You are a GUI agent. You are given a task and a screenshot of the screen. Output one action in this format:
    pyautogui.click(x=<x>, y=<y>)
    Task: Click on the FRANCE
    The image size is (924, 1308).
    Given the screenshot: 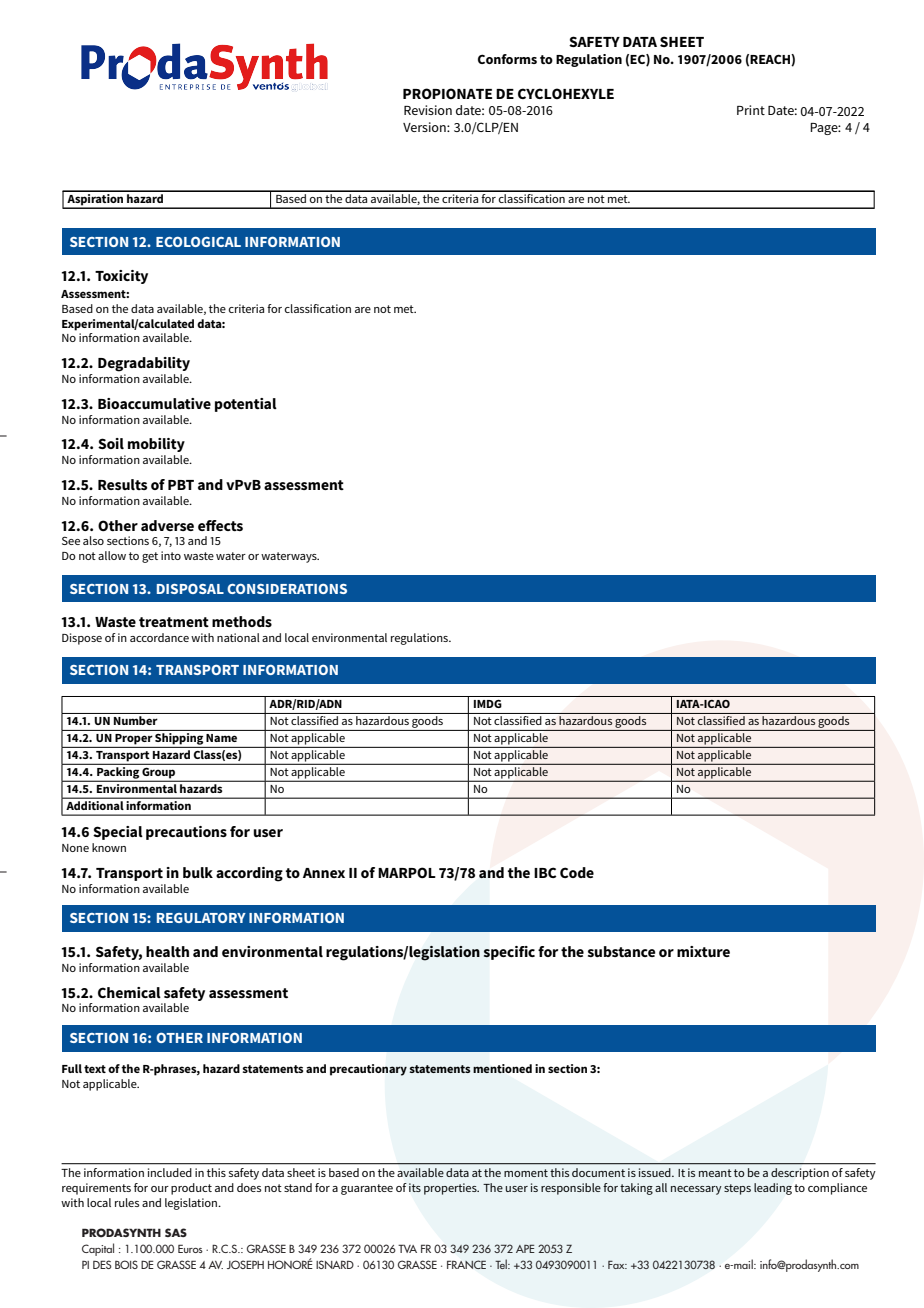 What is the action you would take?
    pyautogui.click(x=466, y=1264)
